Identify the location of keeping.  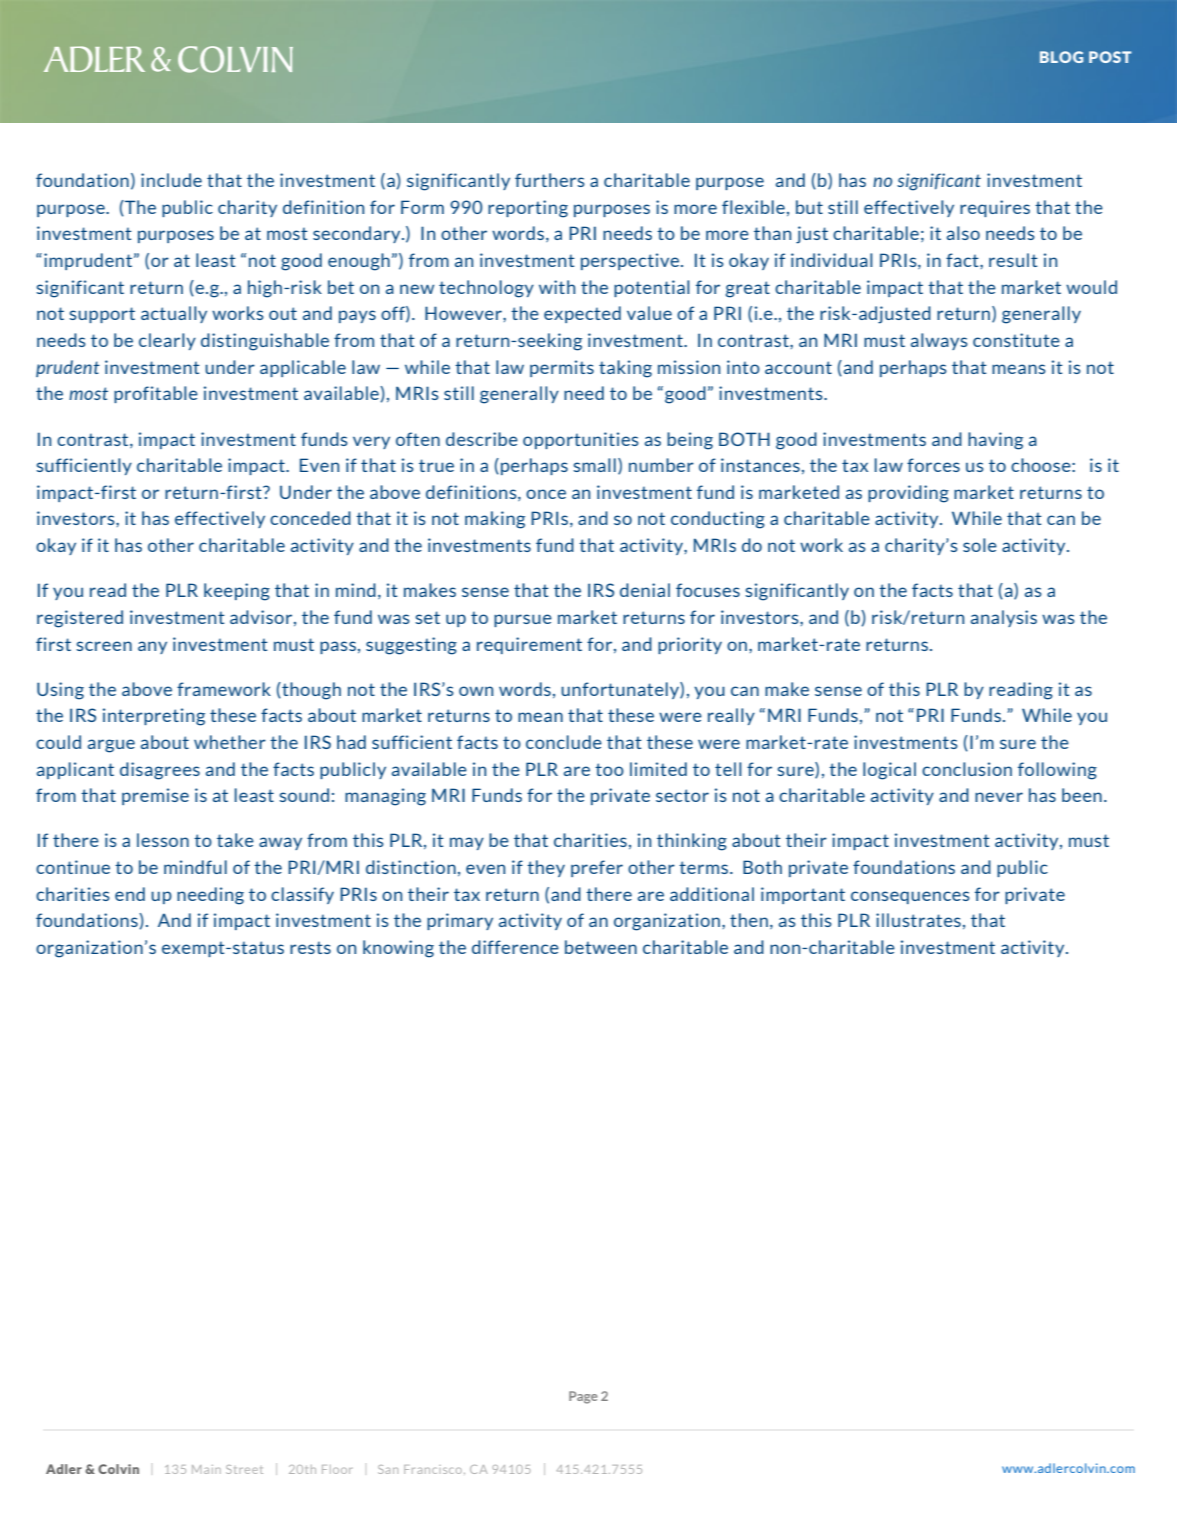
(237, 592).
